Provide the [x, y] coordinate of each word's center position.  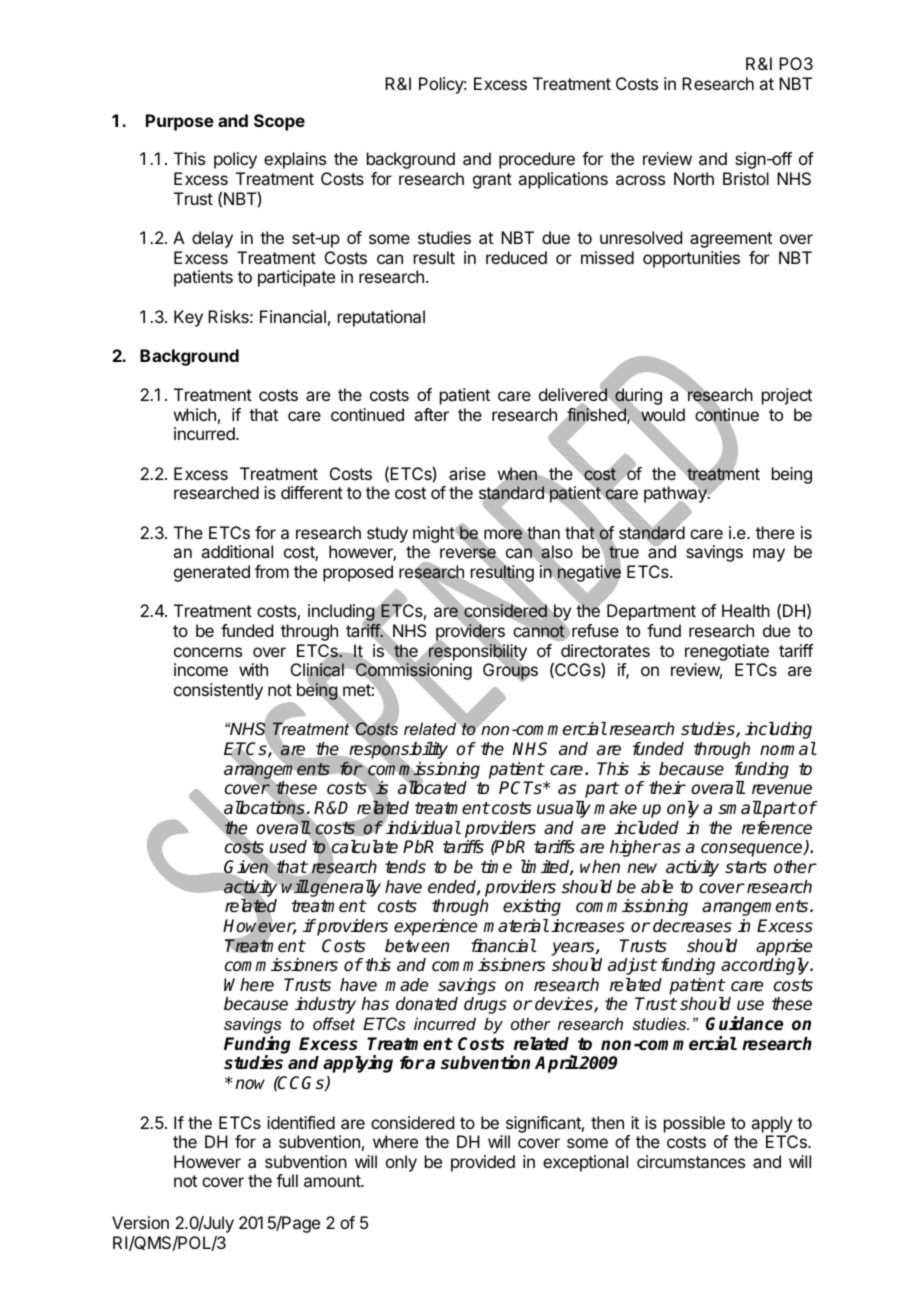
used [288, 847]
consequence [753, 850]
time [496, 866]
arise [467, 473]
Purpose [180, 122]
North [694, 178]
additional [237, 551]
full [287, 1180]
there [775, 532]
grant [492, 181]
